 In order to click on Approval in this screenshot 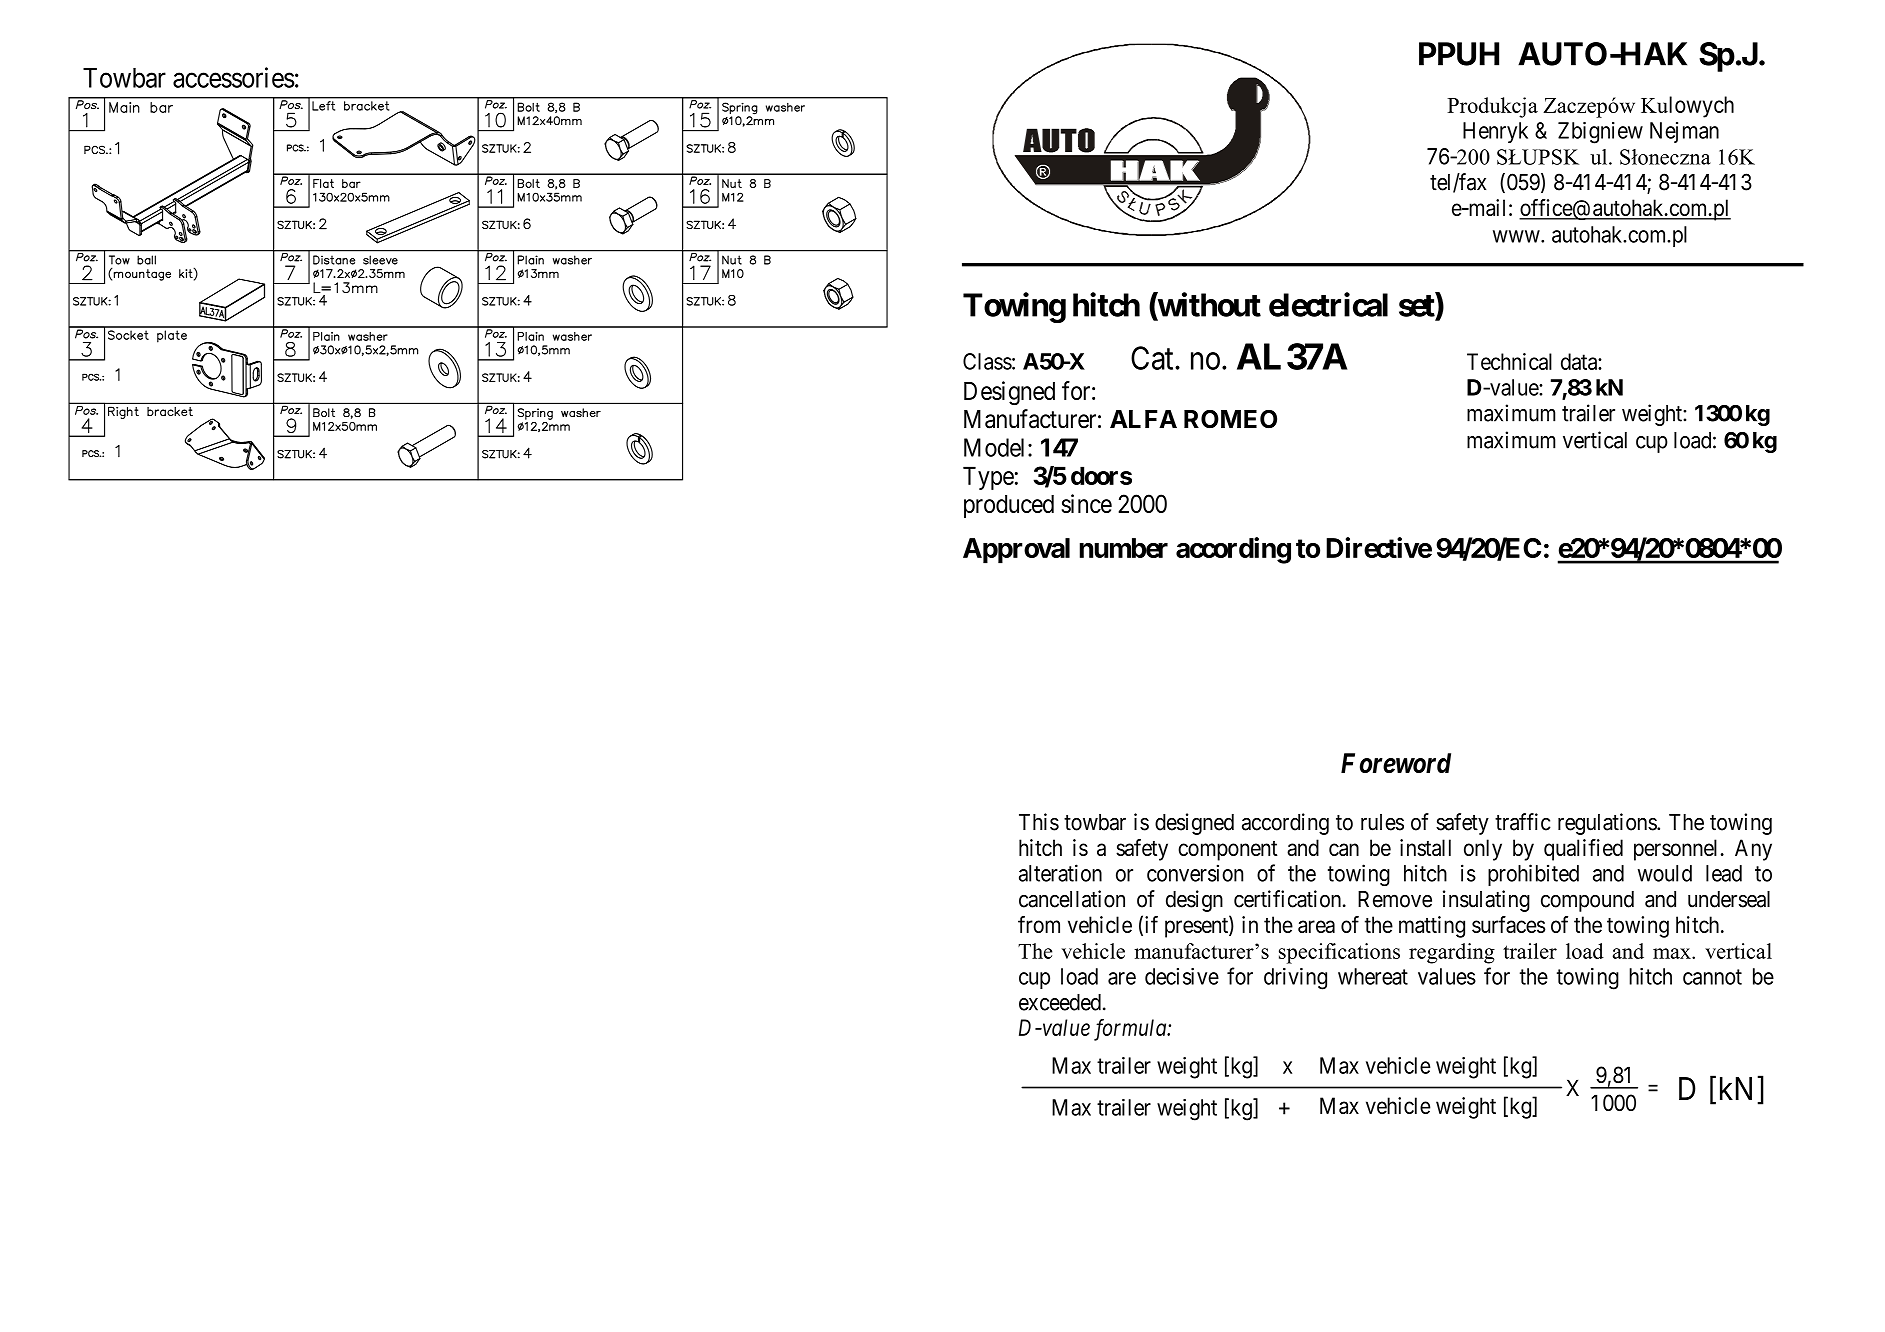, I will do `click(1016, 551)`.
